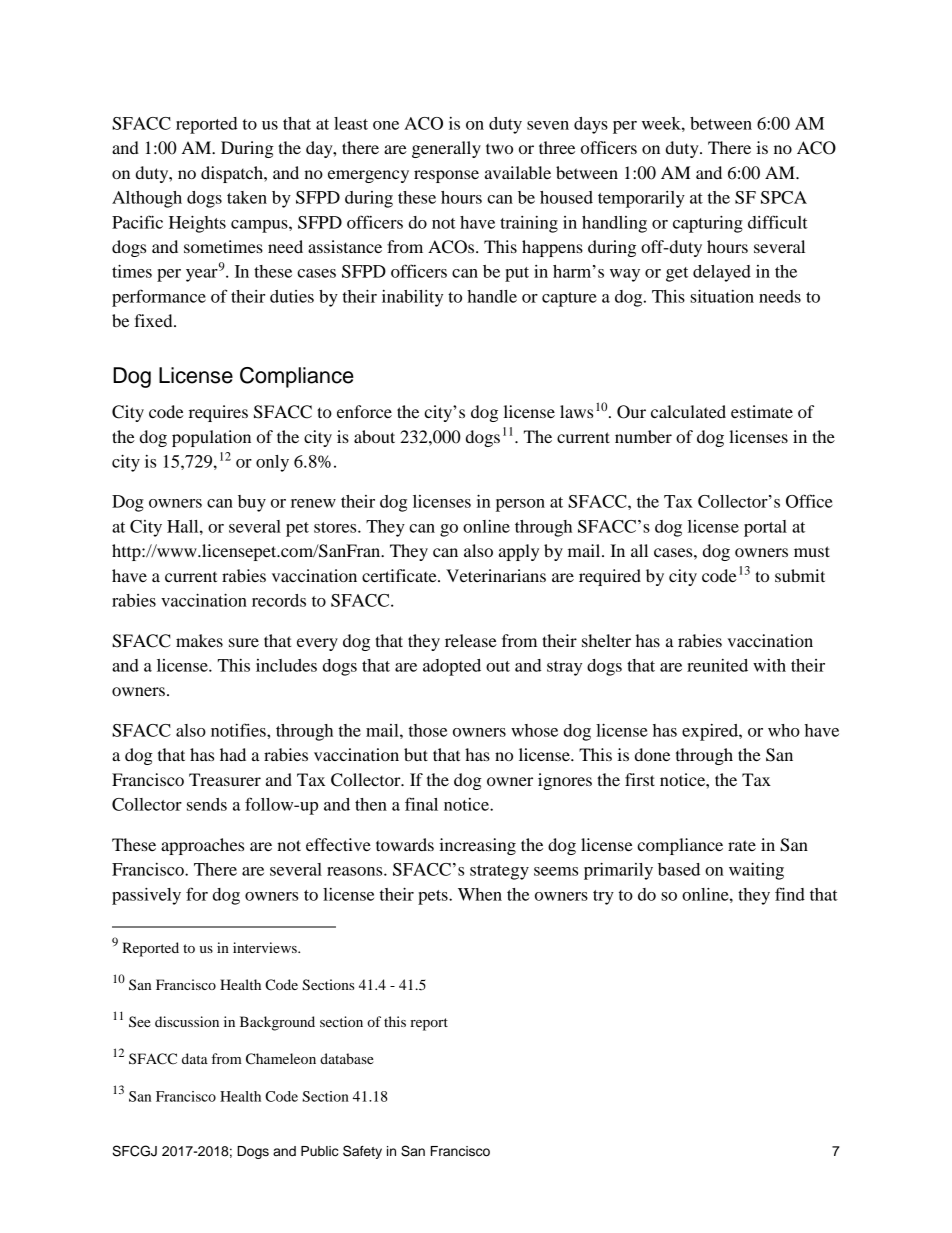 The width and height of the screenshot is (952, 1233). Describe the element at coordinates (207, 804) in the screenshot. I see `sends` at that location.
